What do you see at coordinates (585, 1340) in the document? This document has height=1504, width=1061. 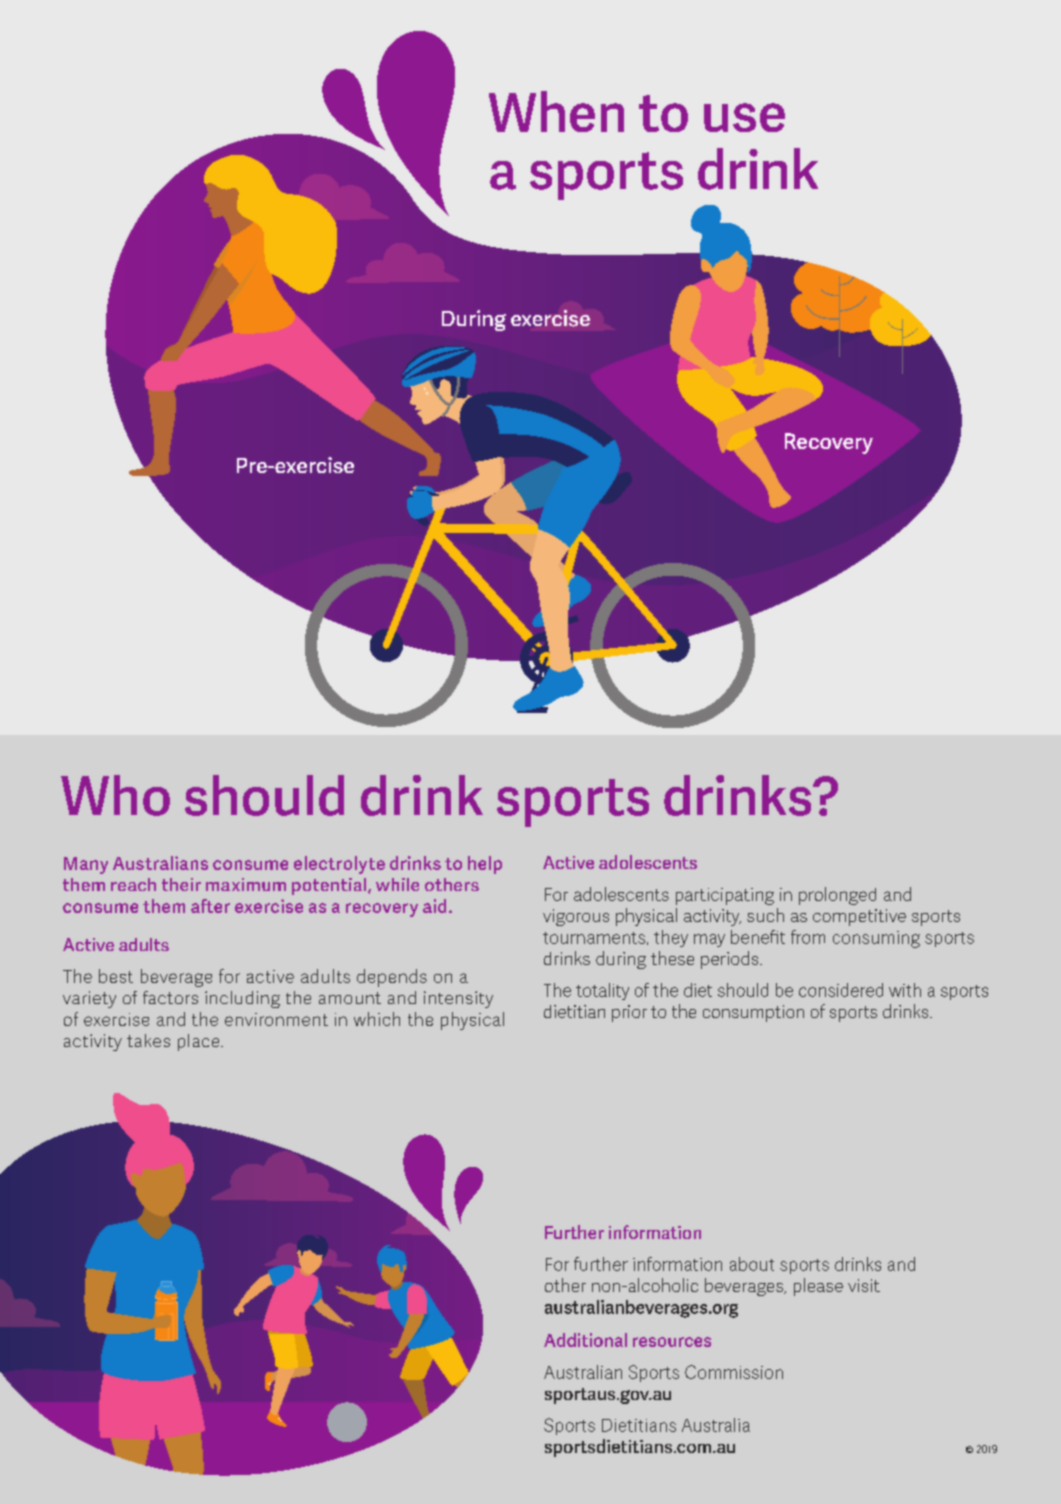 I see `Additional` at bounding box center [585, 1340].
